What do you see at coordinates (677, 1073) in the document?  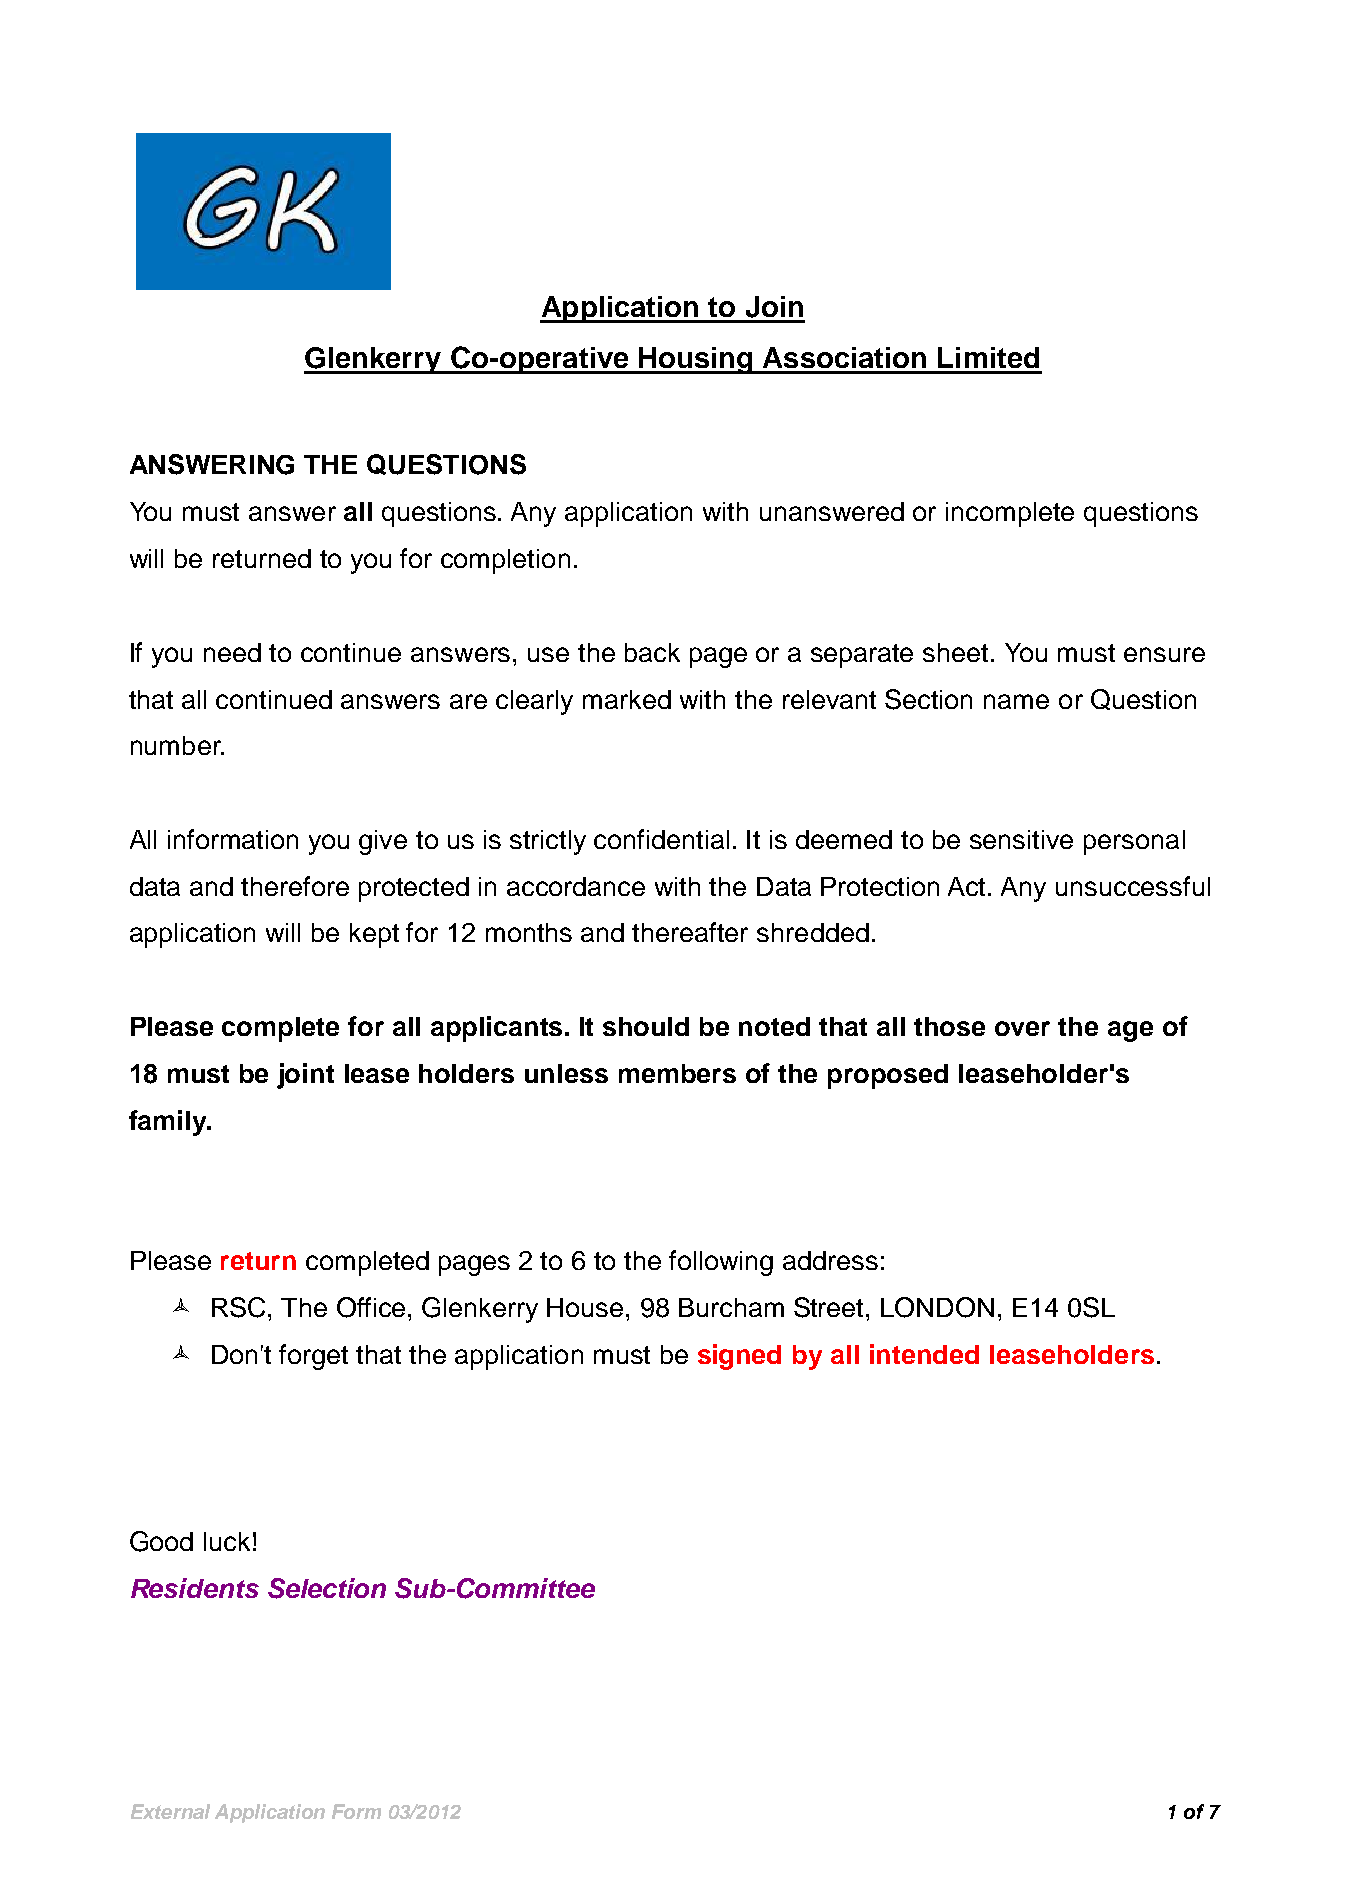 I see `members` at bounding box center [677, 1073].
